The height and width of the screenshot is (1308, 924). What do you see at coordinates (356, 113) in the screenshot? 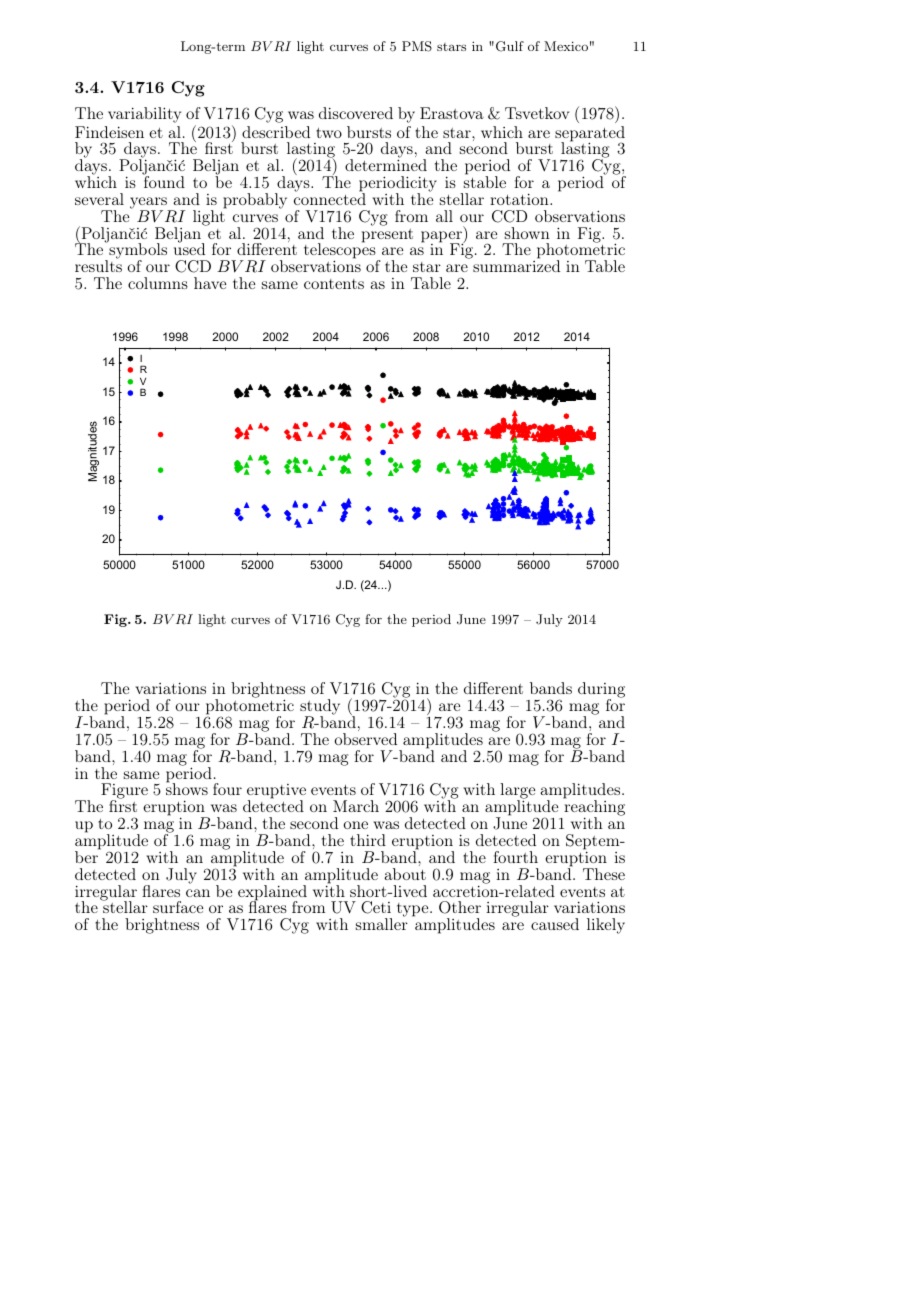
I see `discovered` at bounding box center [356, 113].
